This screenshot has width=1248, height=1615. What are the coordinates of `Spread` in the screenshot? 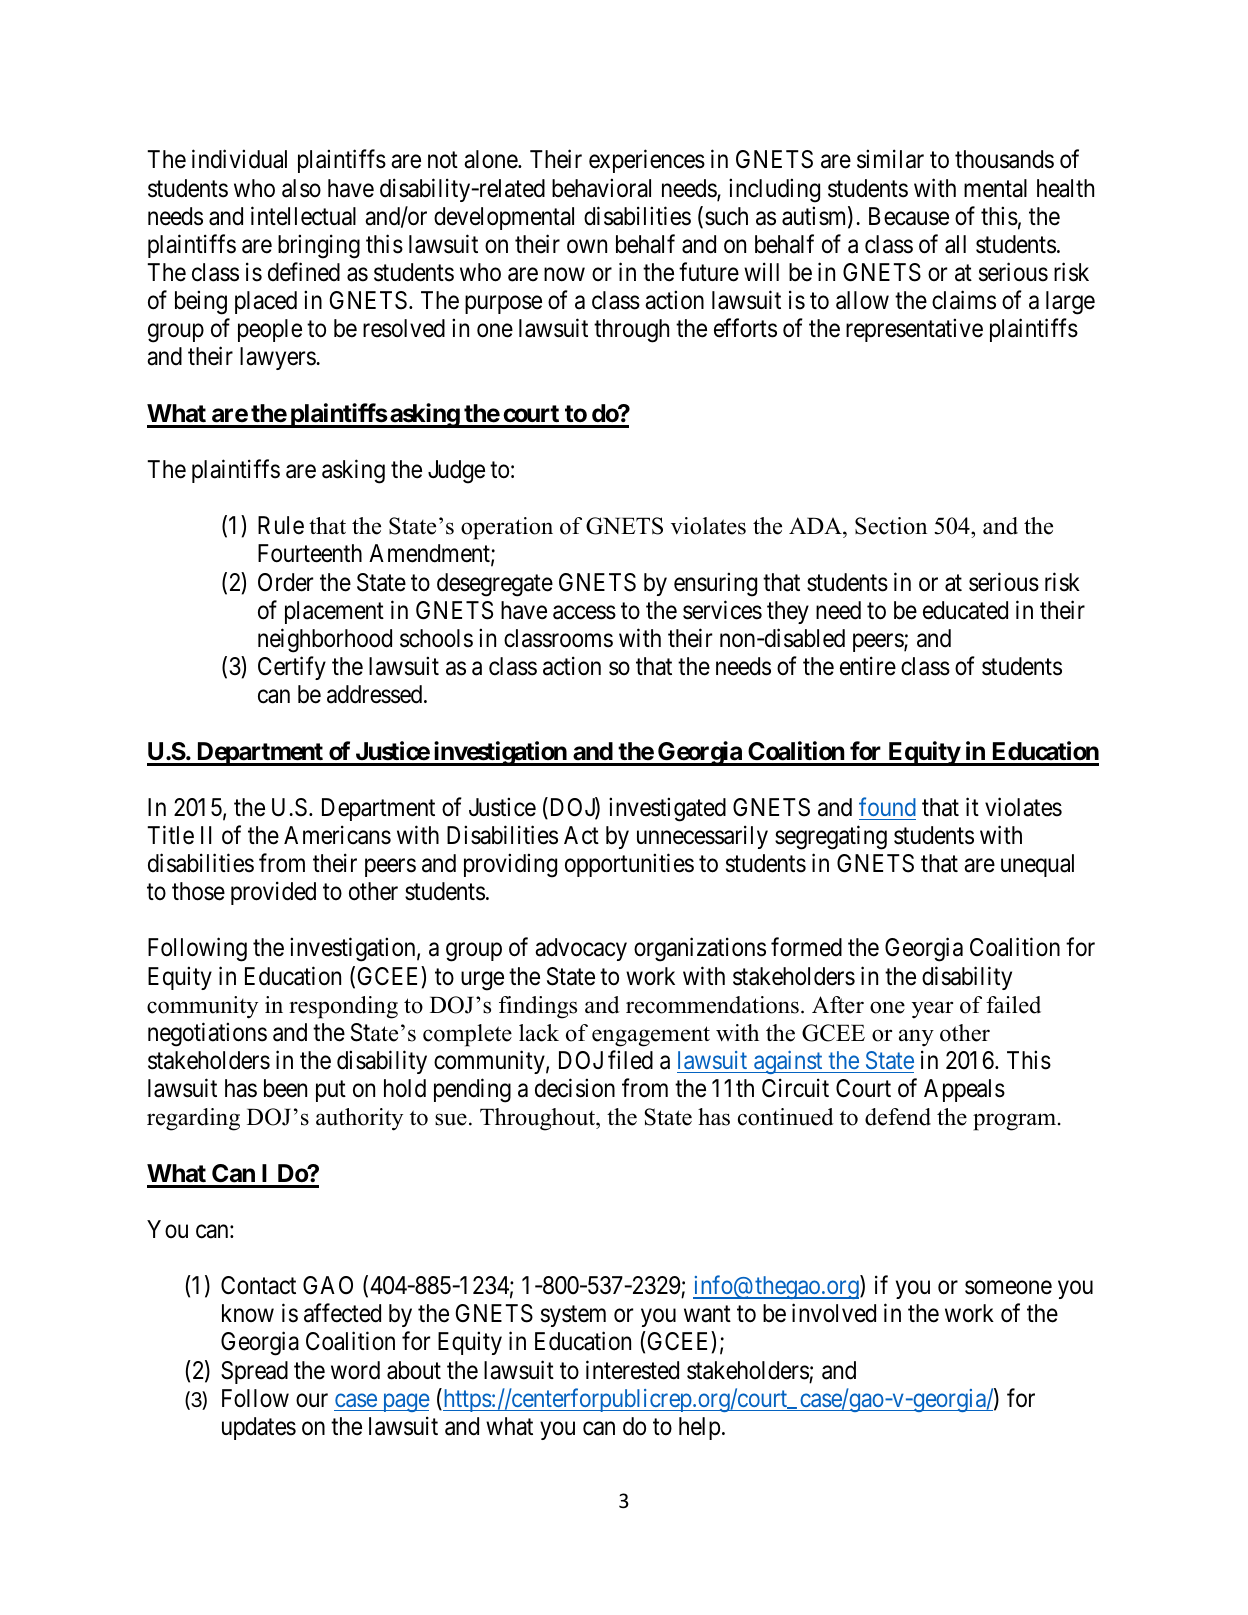 It's located at (254, 1372).
